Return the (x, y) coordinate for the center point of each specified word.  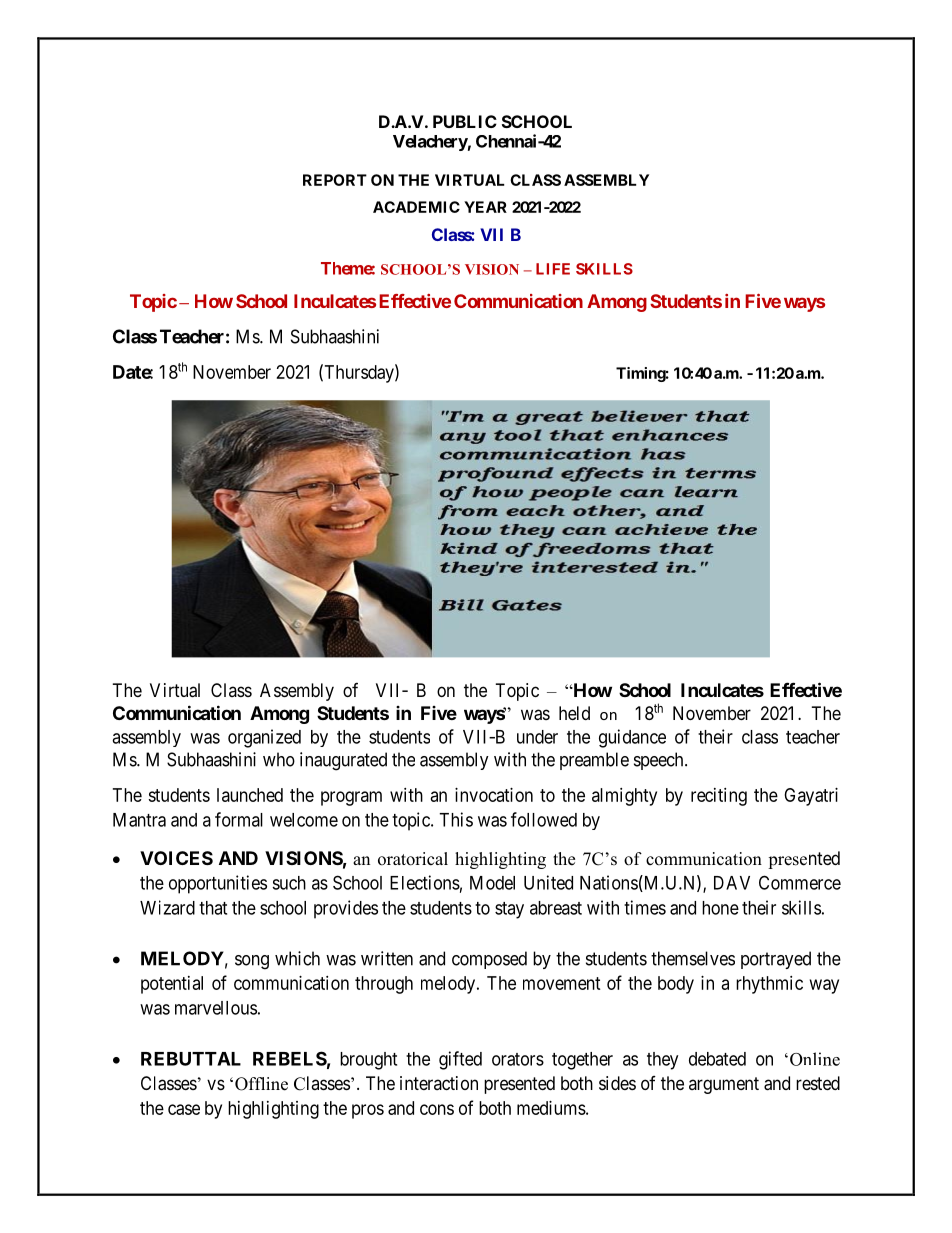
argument (724, 1085)
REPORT (335, 180)
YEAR (485, 207)
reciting (719, 797)
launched (250, 795)
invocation (494, 795)
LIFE (553, 269)
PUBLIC (465, 121)
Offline (261, 1084)
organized (264, 738)
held (574, 713)
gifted (460, 1060)
